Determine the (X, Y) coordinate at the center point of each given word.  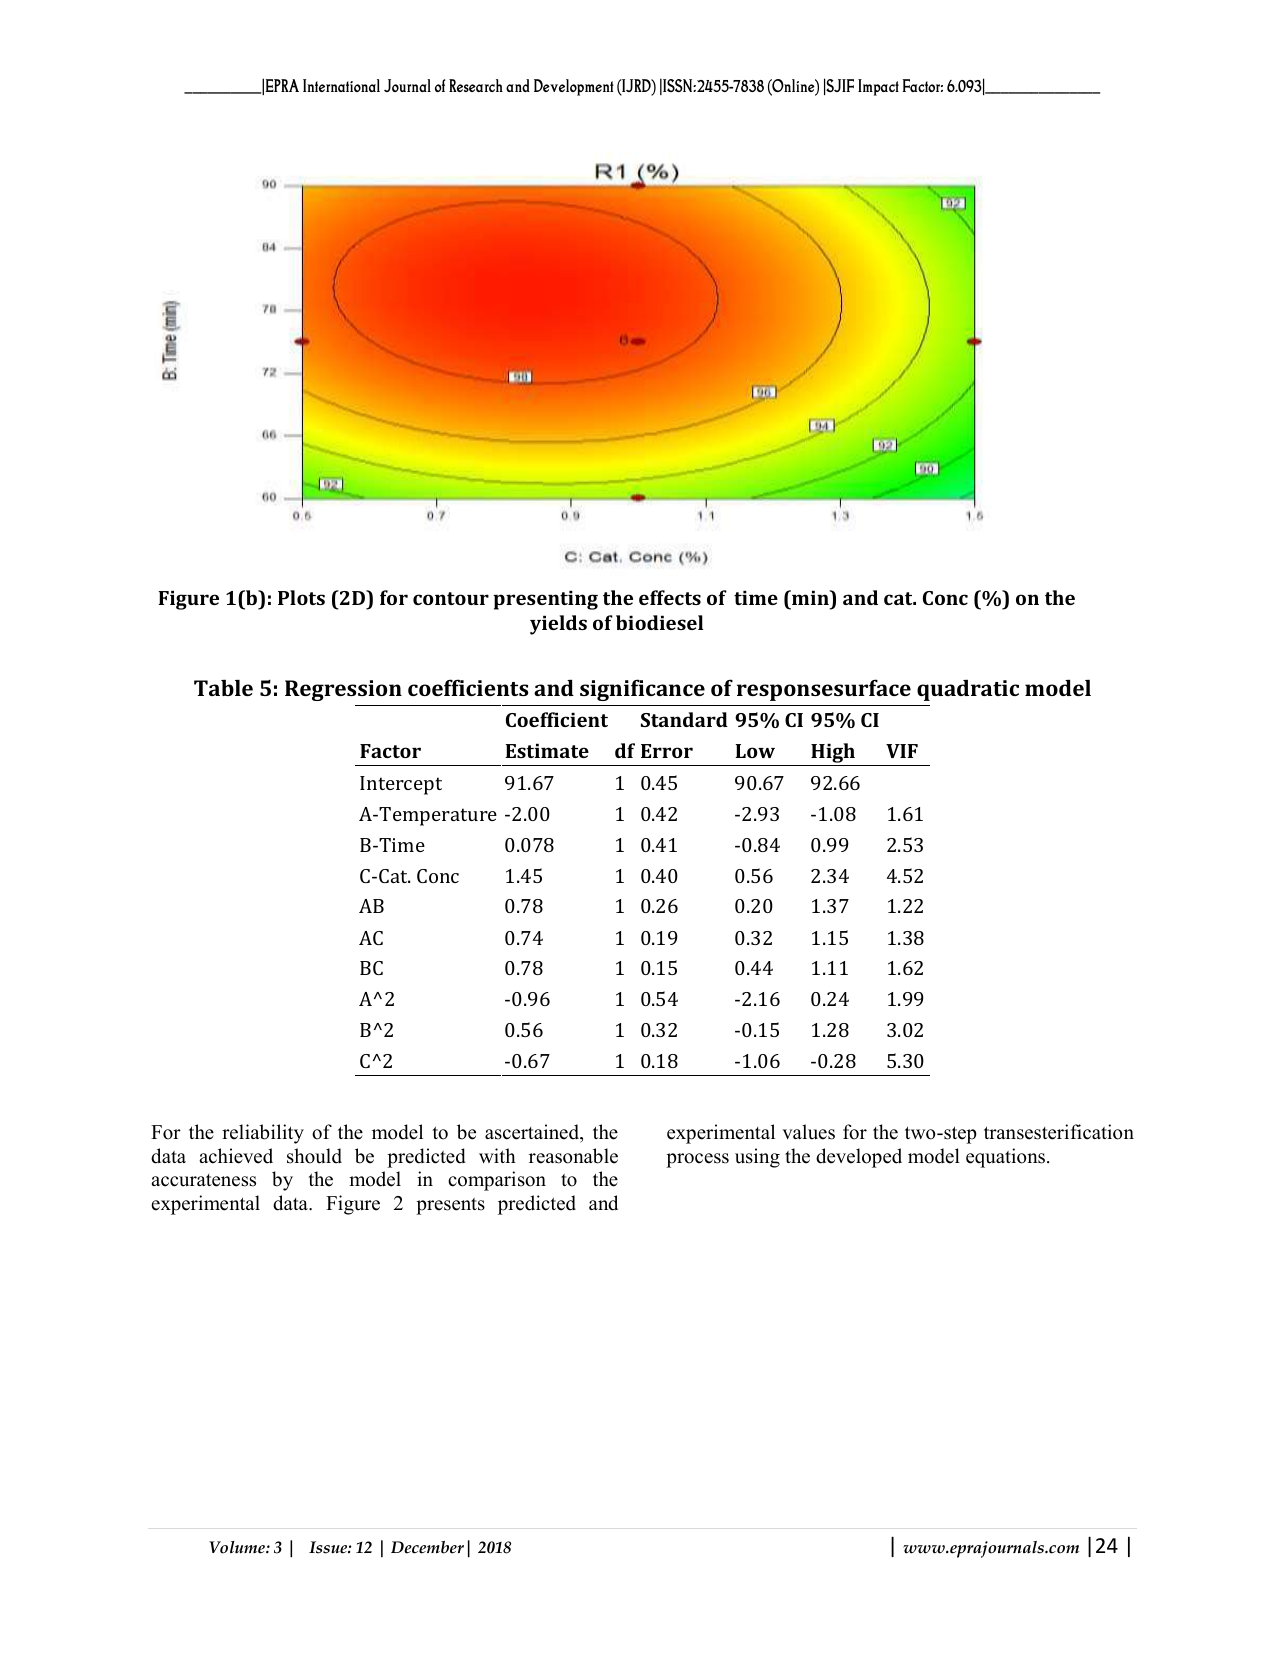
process (697, 1160)
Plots (301, 597)
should (314, 1156)
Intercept (401, 785)
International (341, 85)
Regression (343, 690)
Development (574, 87)
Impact (878, 87)
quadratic (968, 690)
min (810, 597)
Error (667, 751)
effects (670, 597)
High (833, 753)
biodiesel (659, 622)
